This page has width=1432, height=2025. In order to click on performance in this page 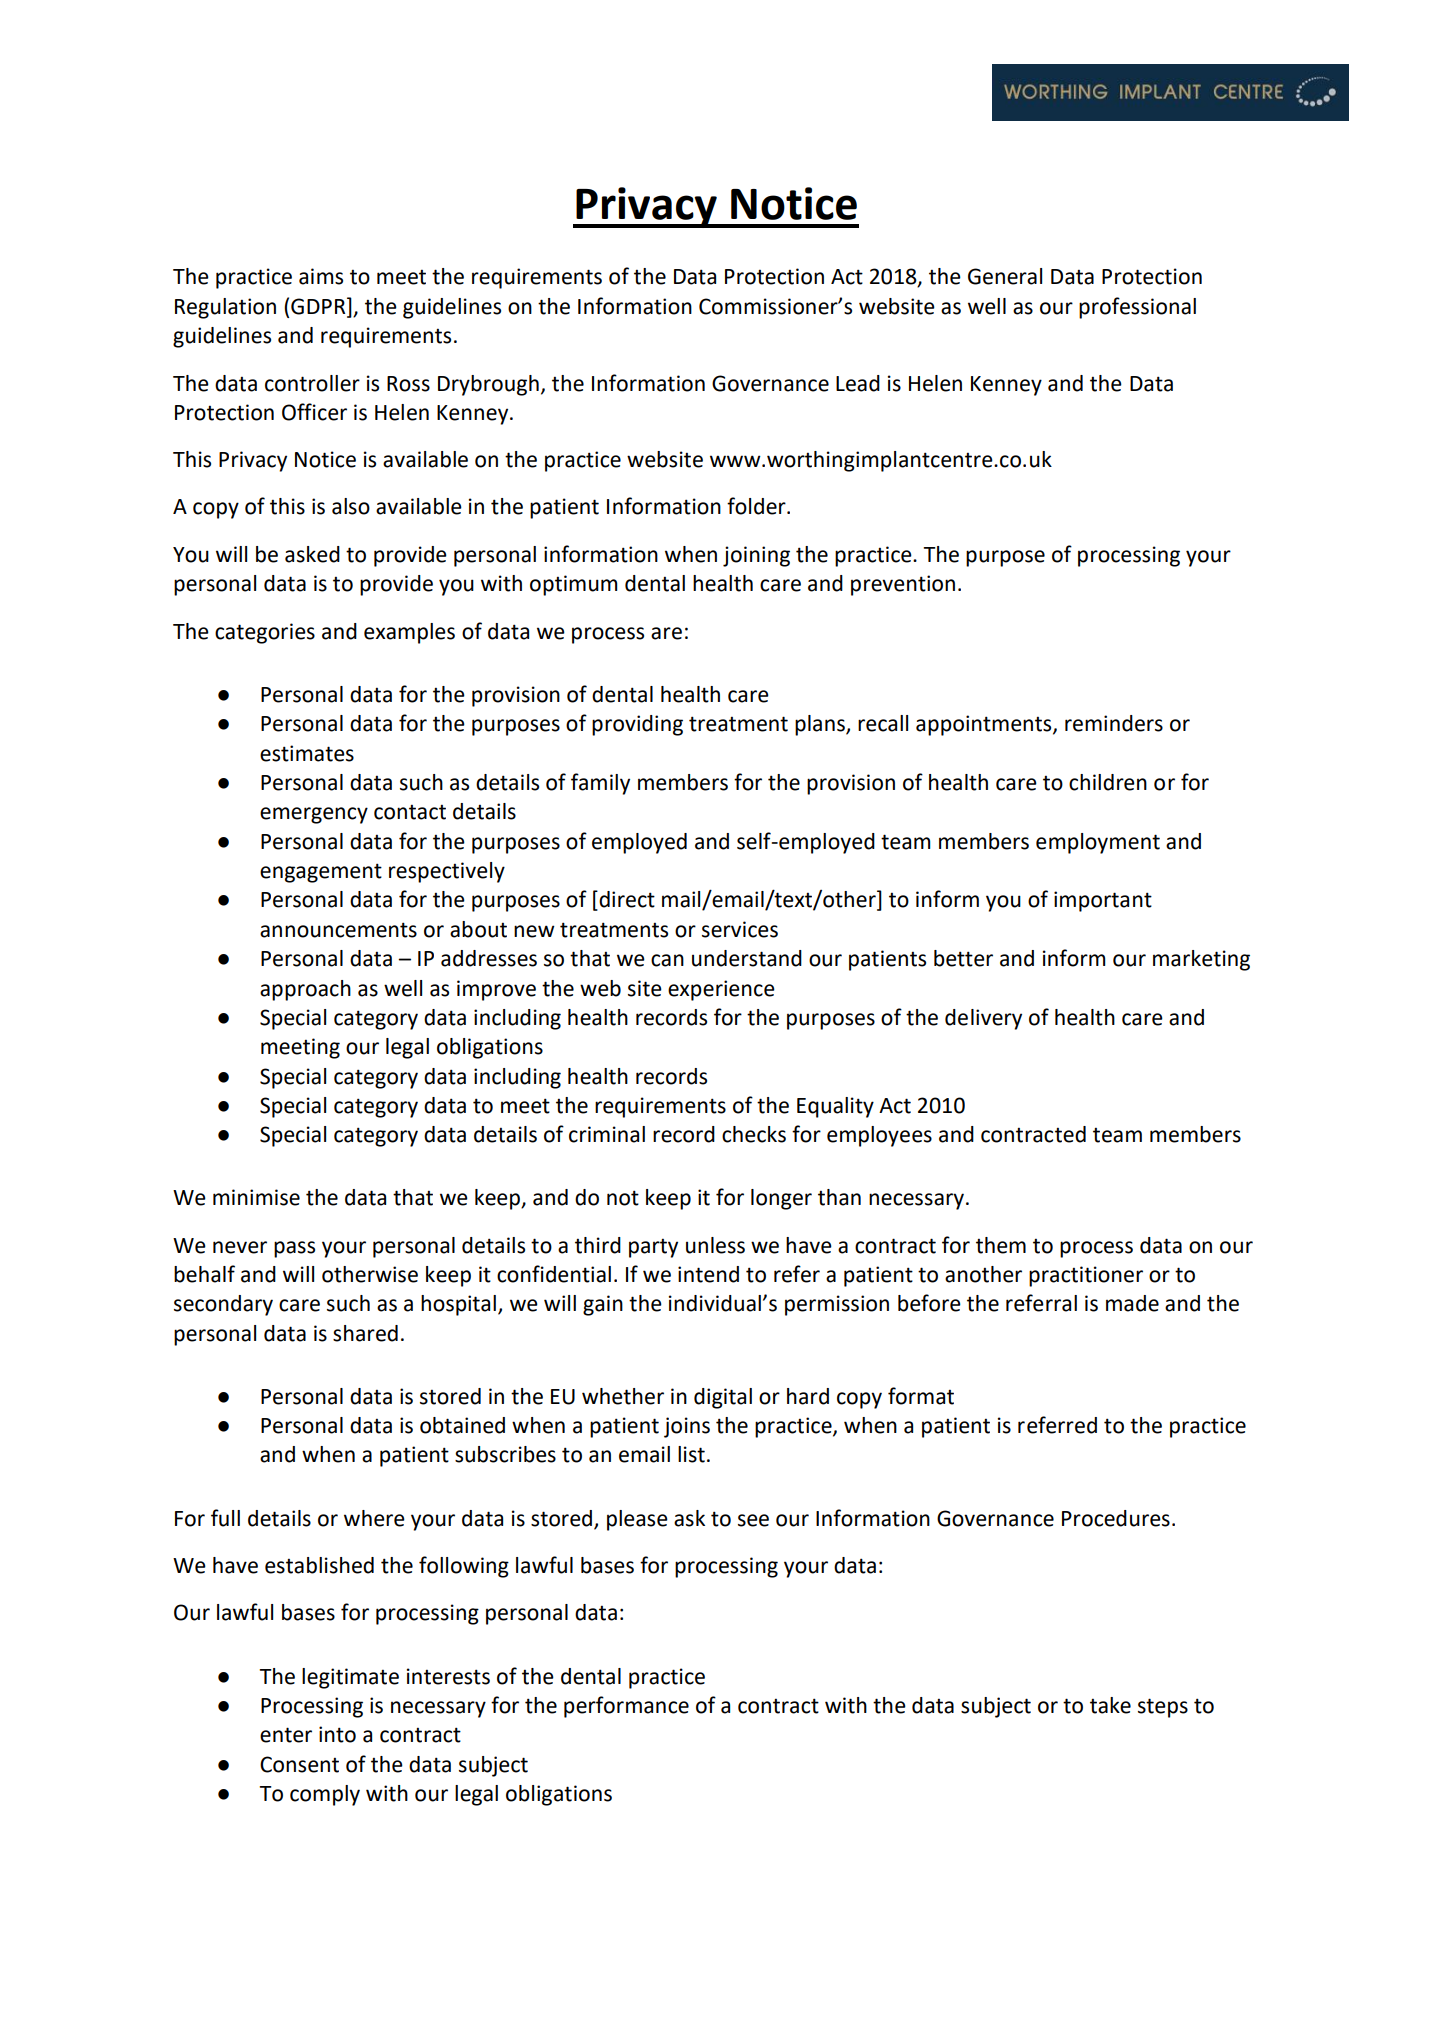, I will do `click(626, 1707)`.
